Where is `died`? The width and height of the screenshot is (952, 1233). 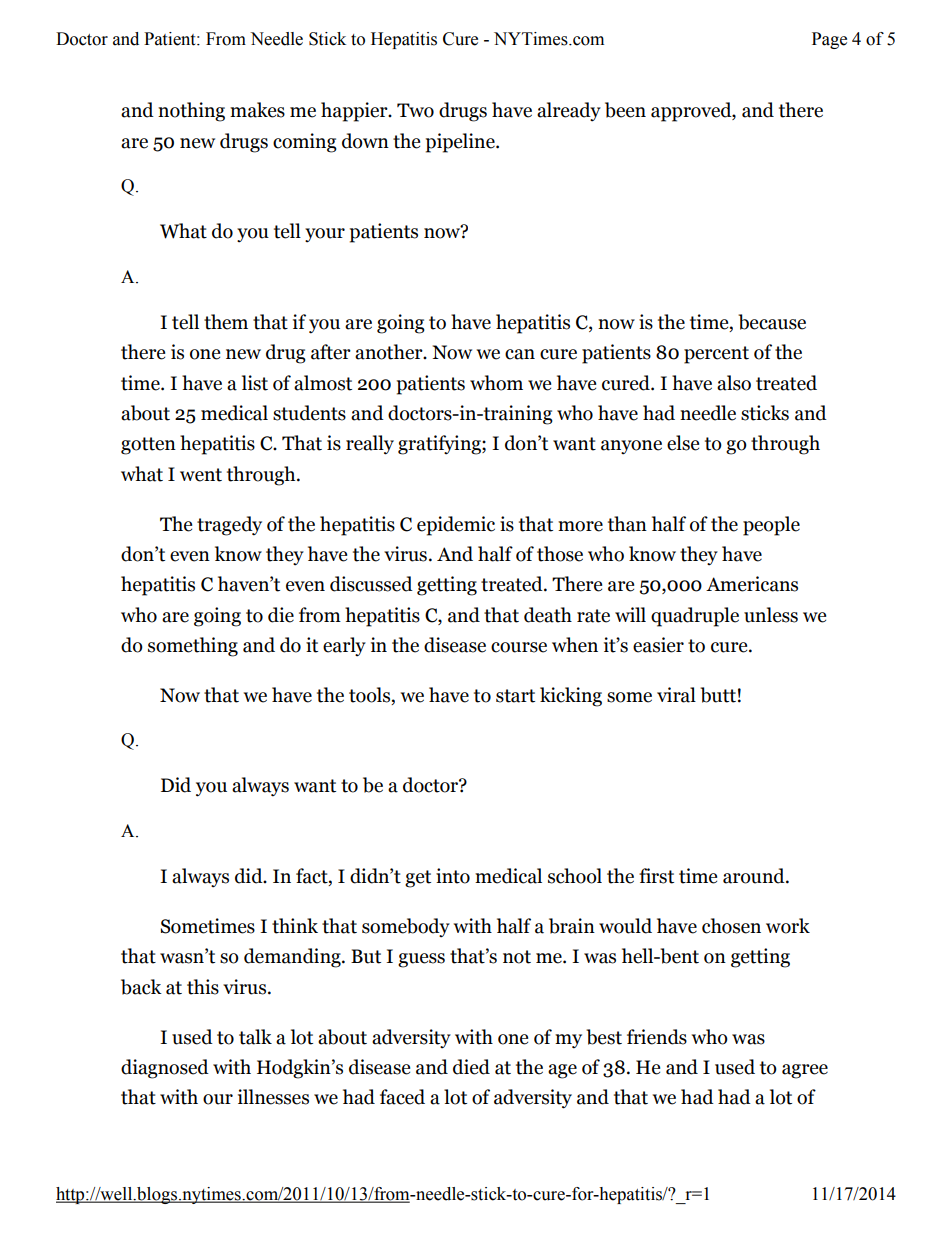 died is located at coordinates (471, 1067).
